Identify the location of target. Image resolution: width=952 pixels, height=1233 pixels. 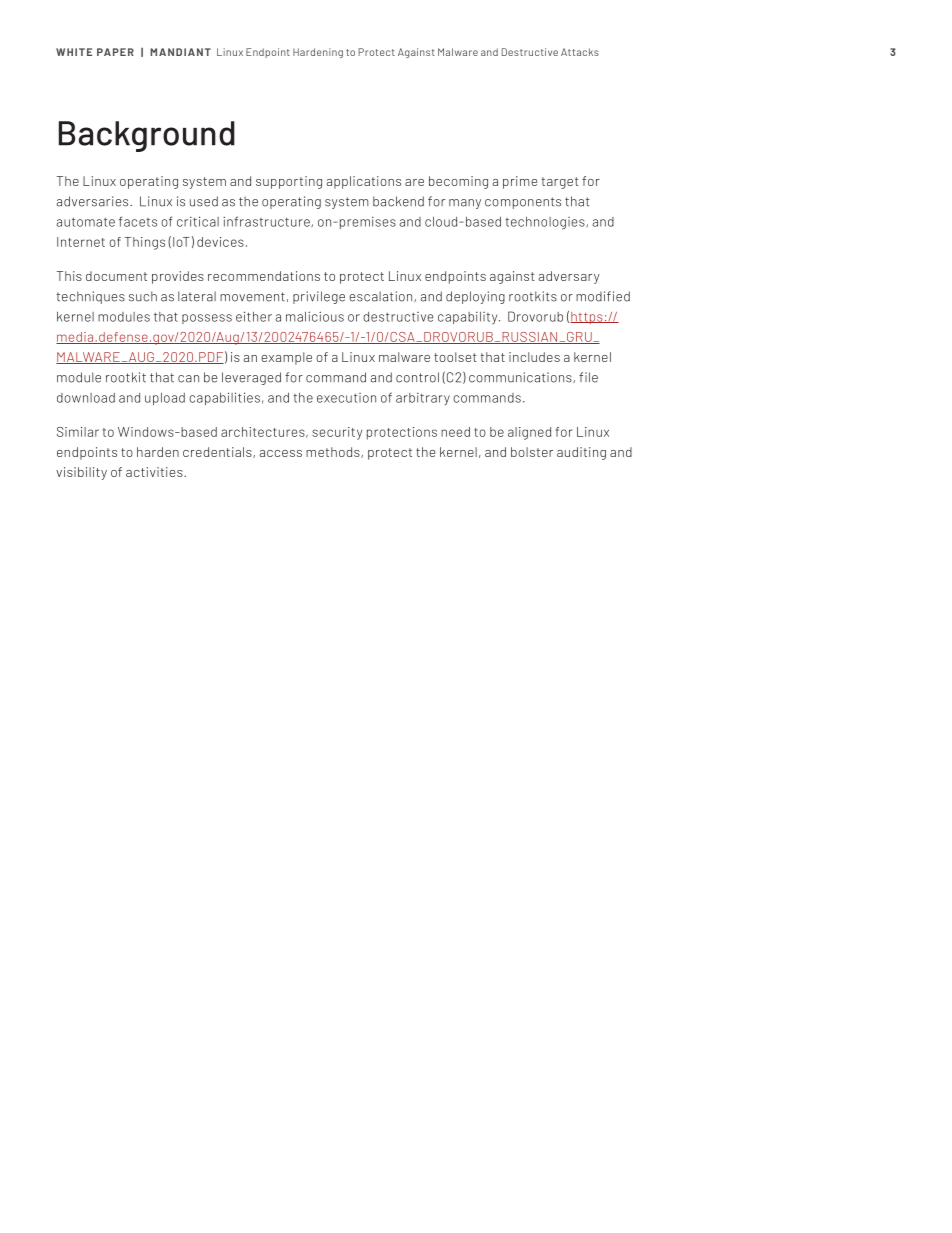
(560, 183).
